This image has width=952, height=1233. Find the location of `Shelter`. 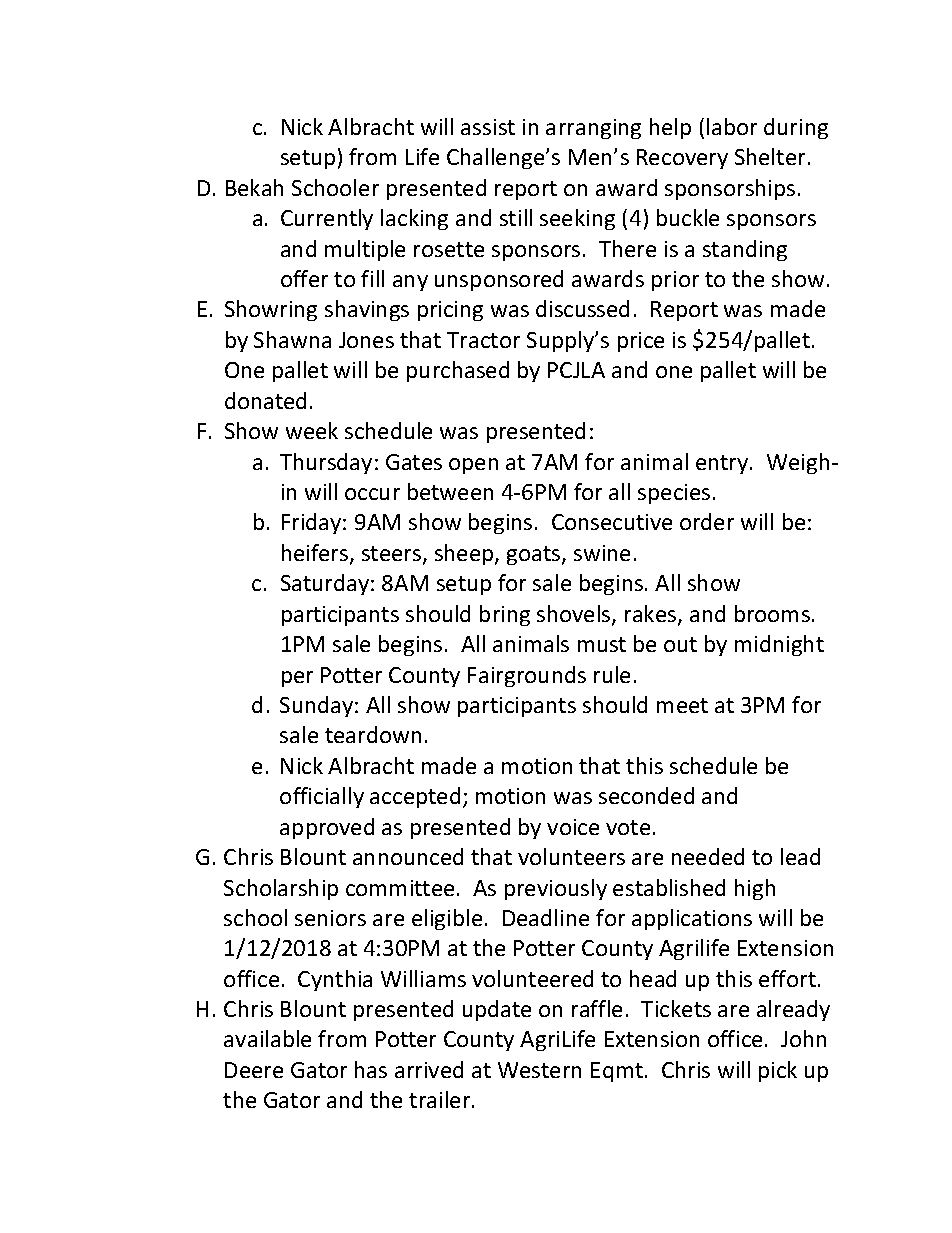

Shelter is located at coordinates (770, 156).
